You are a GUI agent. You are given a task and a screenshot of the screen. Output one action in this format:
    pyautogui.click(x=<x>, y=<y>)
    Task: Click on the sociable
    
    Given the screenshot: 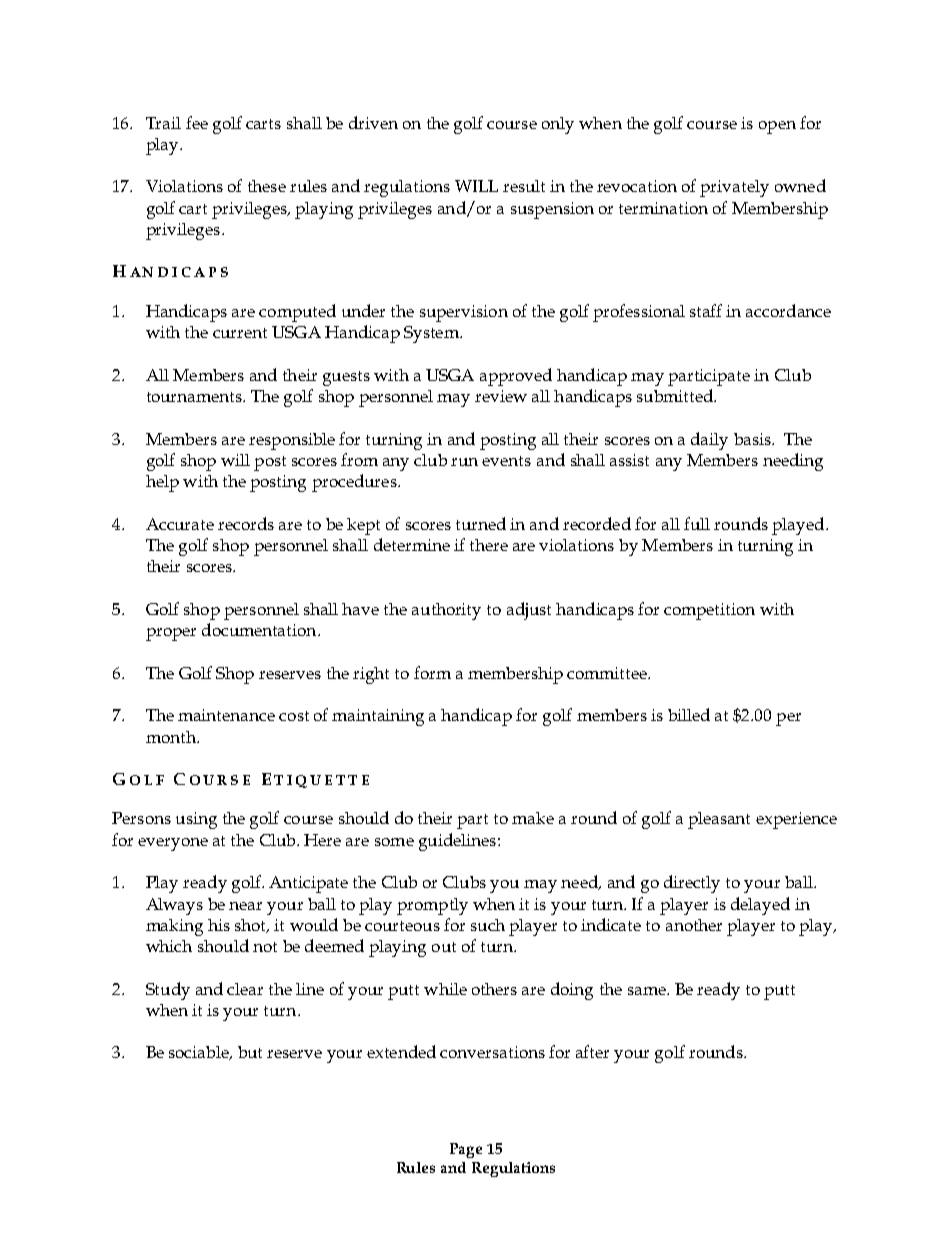 What is the action you would take?
    pyautogui.click(x=200, y=1053)
